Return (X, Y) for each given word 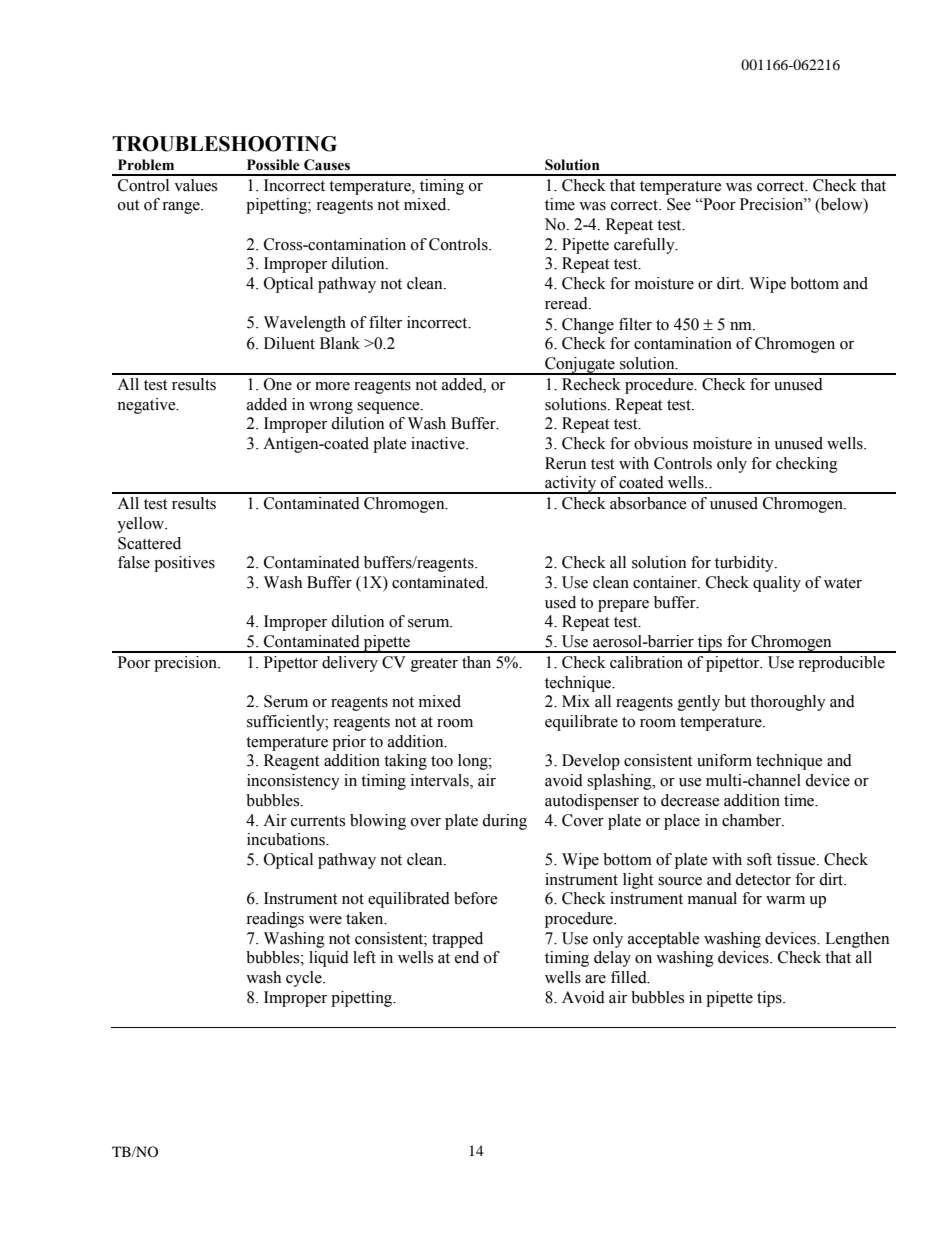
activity (571, 485)
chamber (752, 820)
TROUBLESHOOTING (224, 144)
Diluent (289, 343)
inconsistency (293, 782)
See (679, 204)
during (504, 822)
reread (567, 303)
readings (275, 920)
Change (588, 326)
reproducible (841, 664)
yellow (142, 525)
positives (184, 564)
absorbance (648, 503)
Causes (327, 165)
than (476, 662)
